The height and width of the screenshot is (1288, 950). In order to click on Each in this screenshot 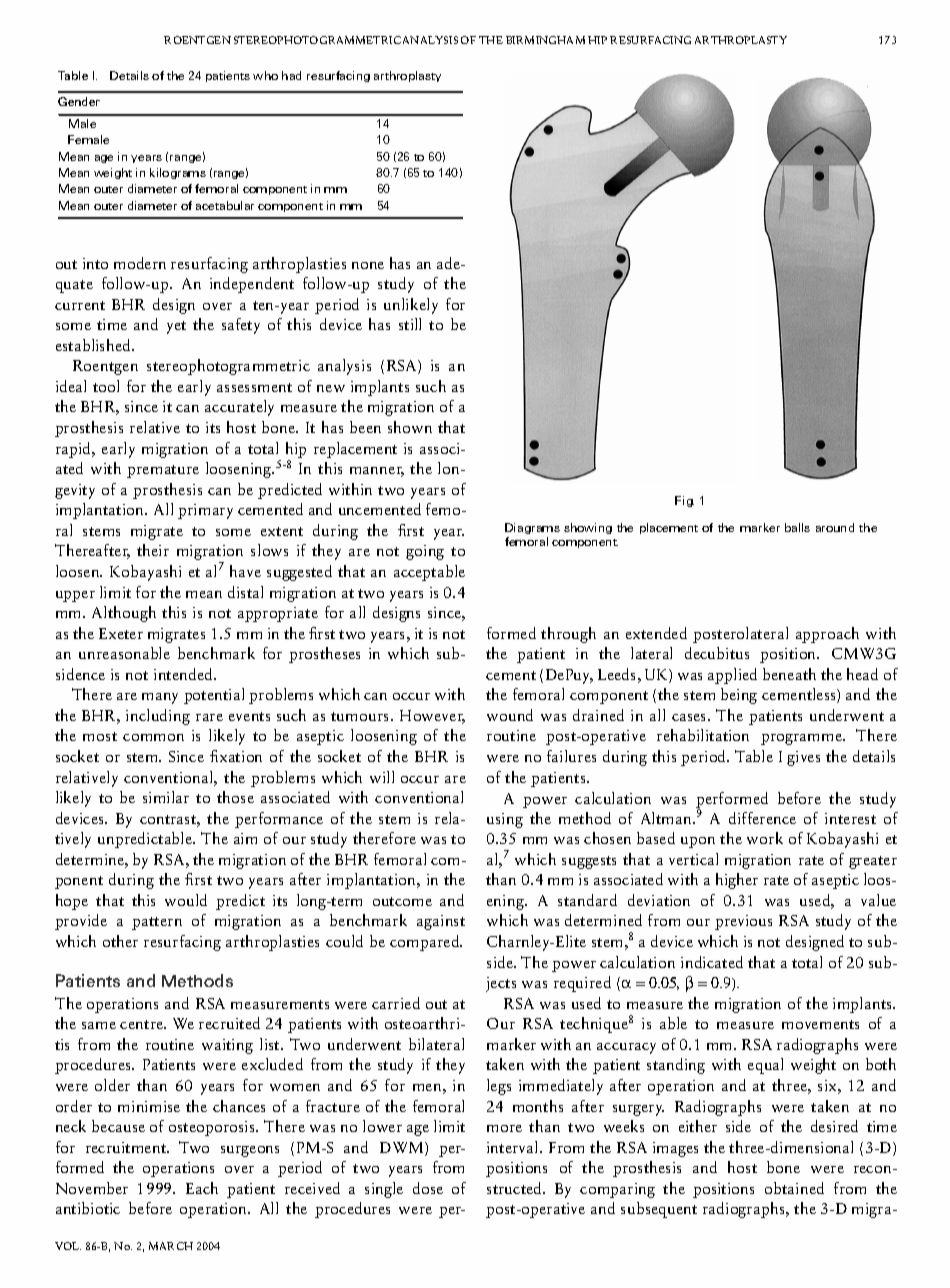, I will do `click(202, 1188)`.
